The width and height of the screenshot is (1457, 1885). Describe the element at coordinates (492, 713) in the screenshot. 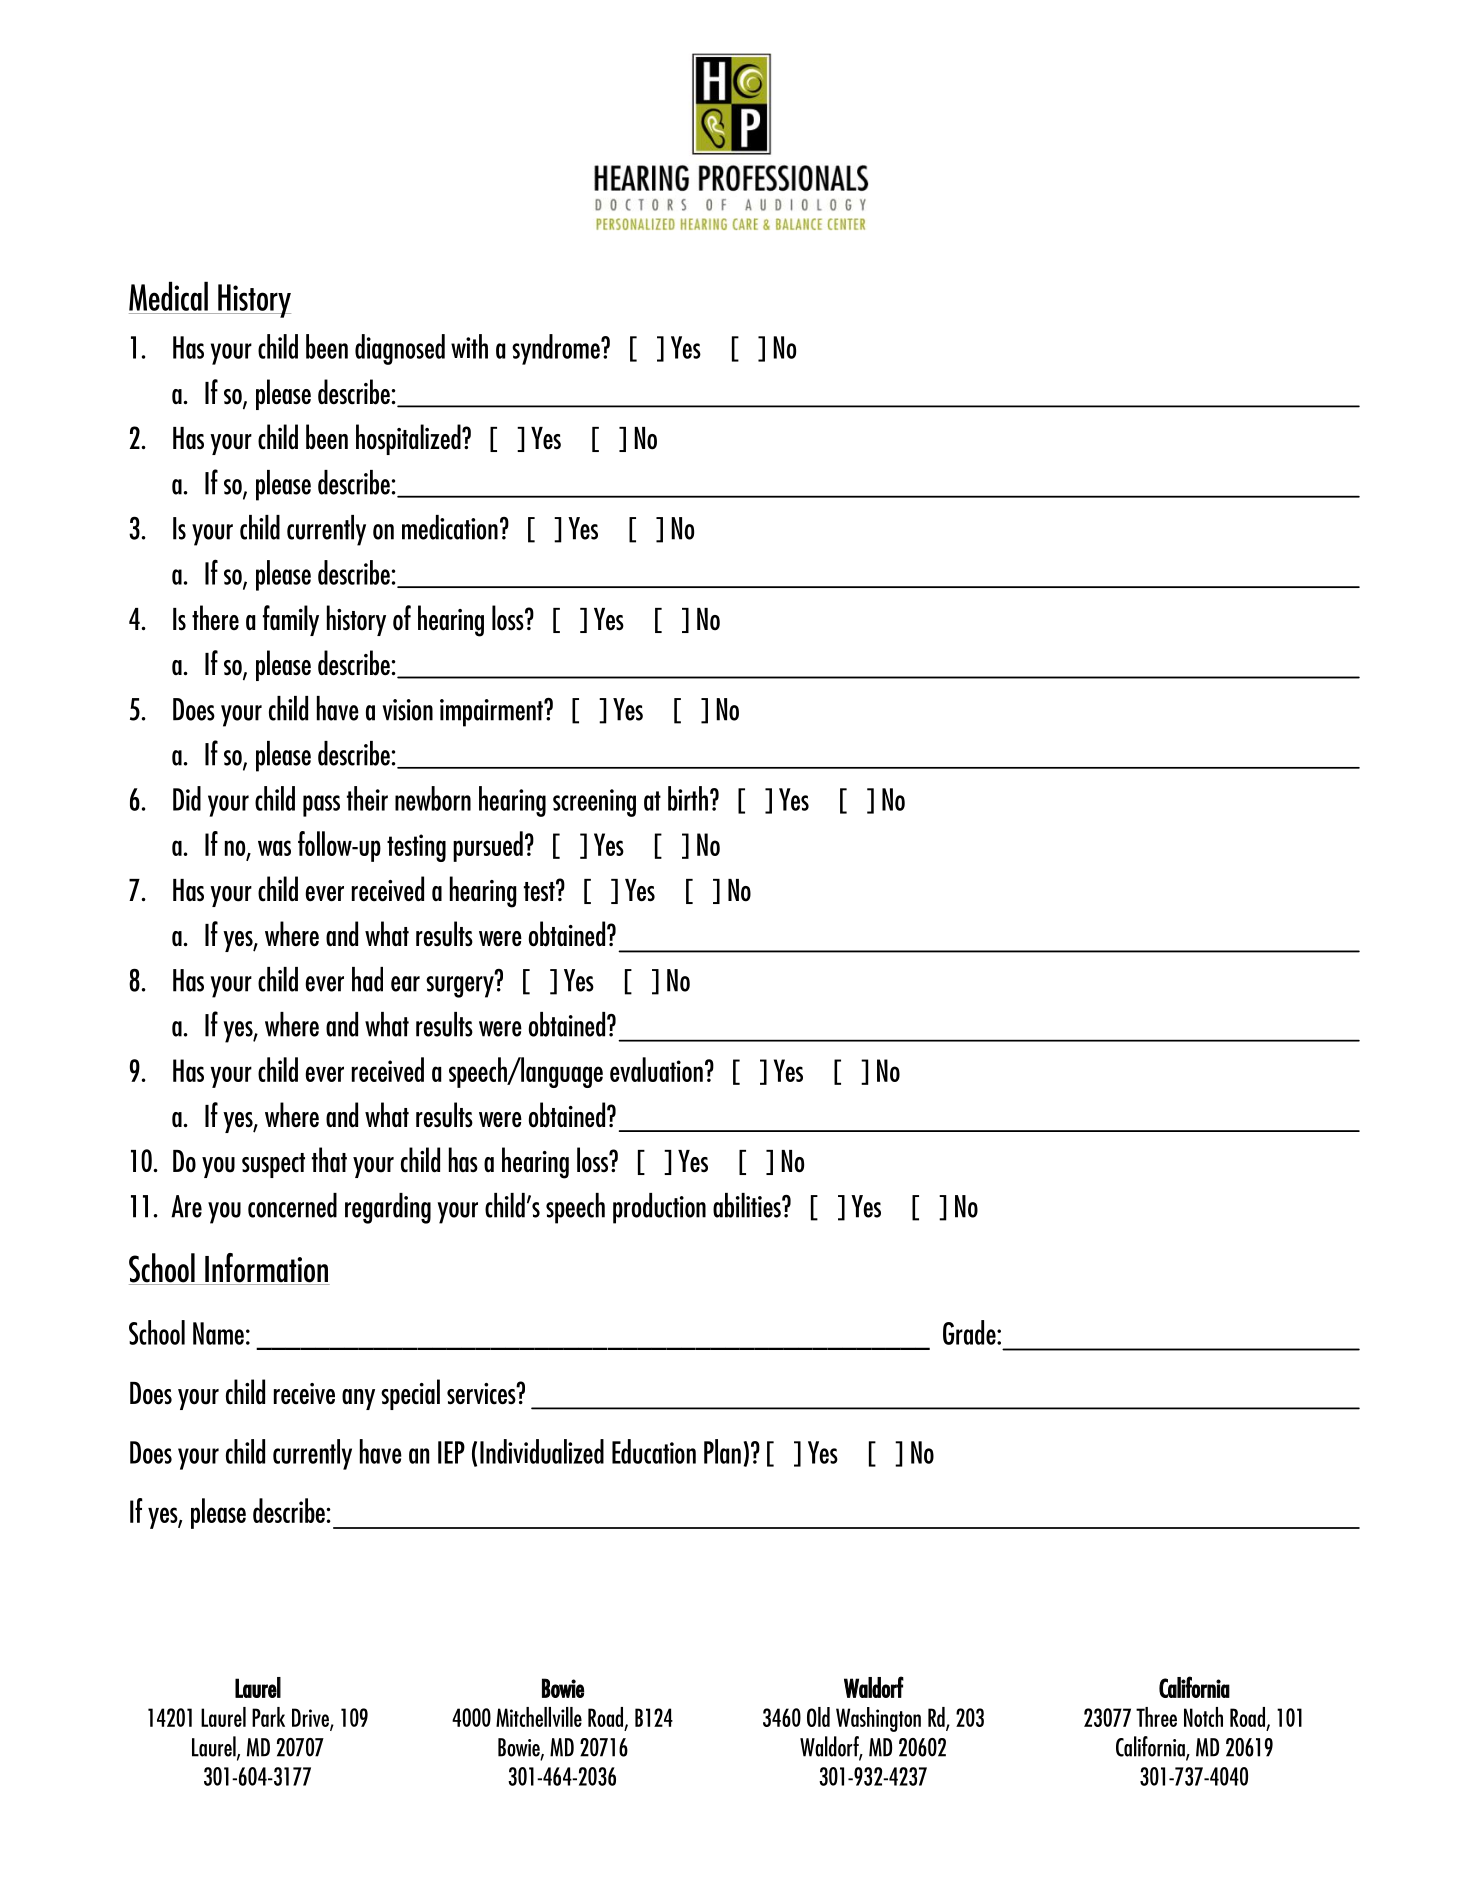

I see `impairment` at that location.
